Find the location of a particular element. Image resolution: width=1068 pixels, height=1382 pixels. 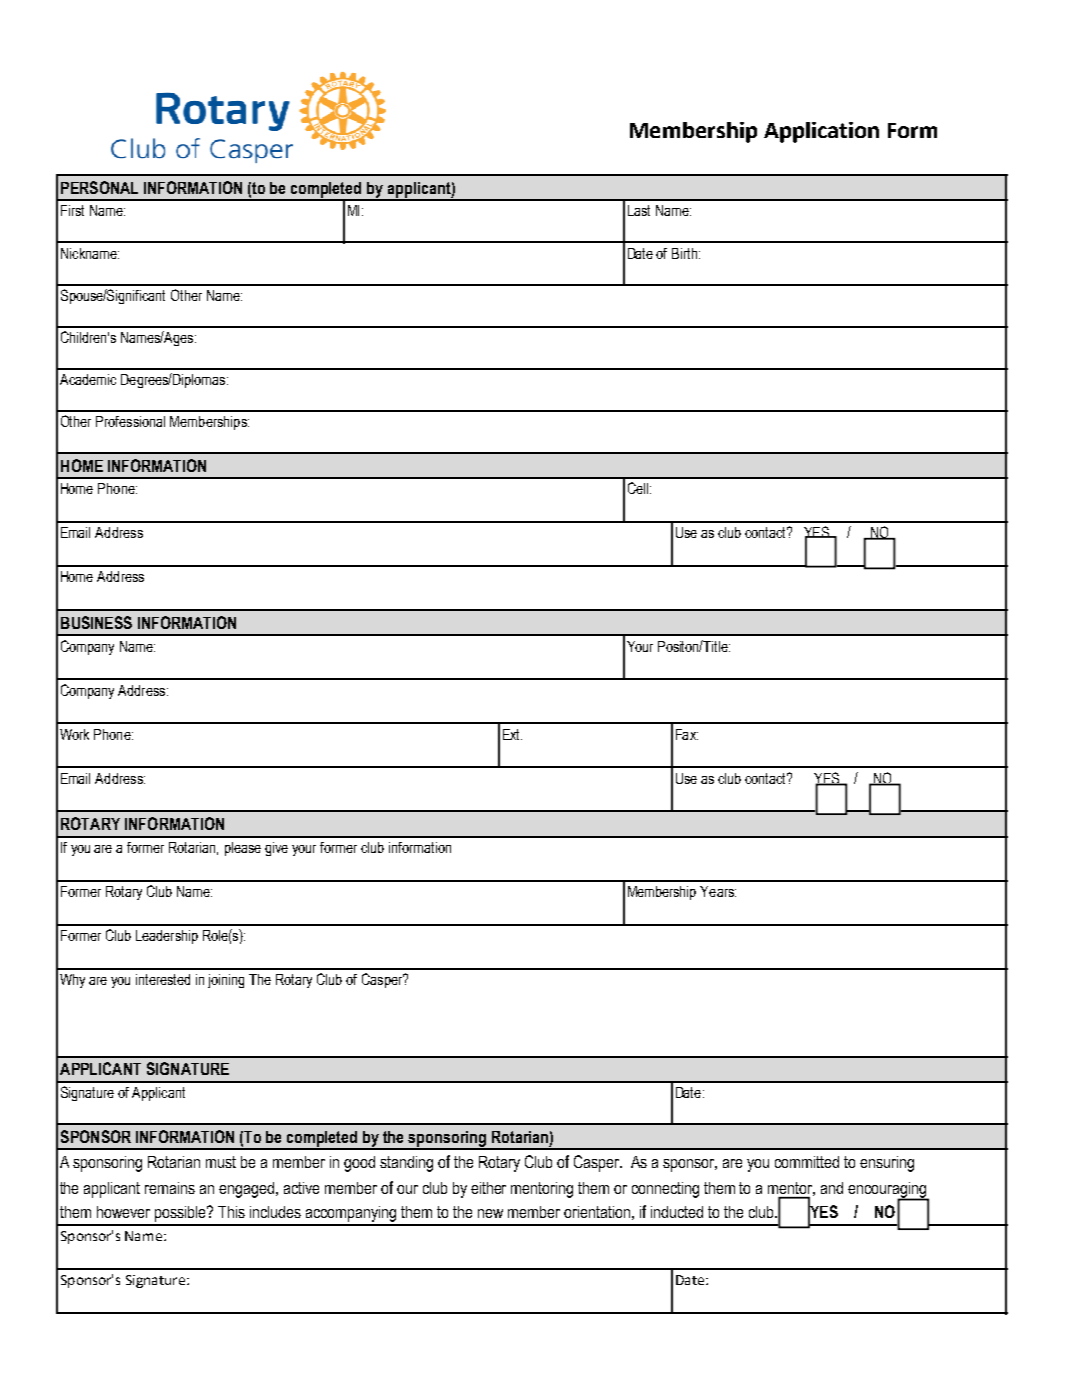

BUSINESS is located at coordinates (96, 622).
